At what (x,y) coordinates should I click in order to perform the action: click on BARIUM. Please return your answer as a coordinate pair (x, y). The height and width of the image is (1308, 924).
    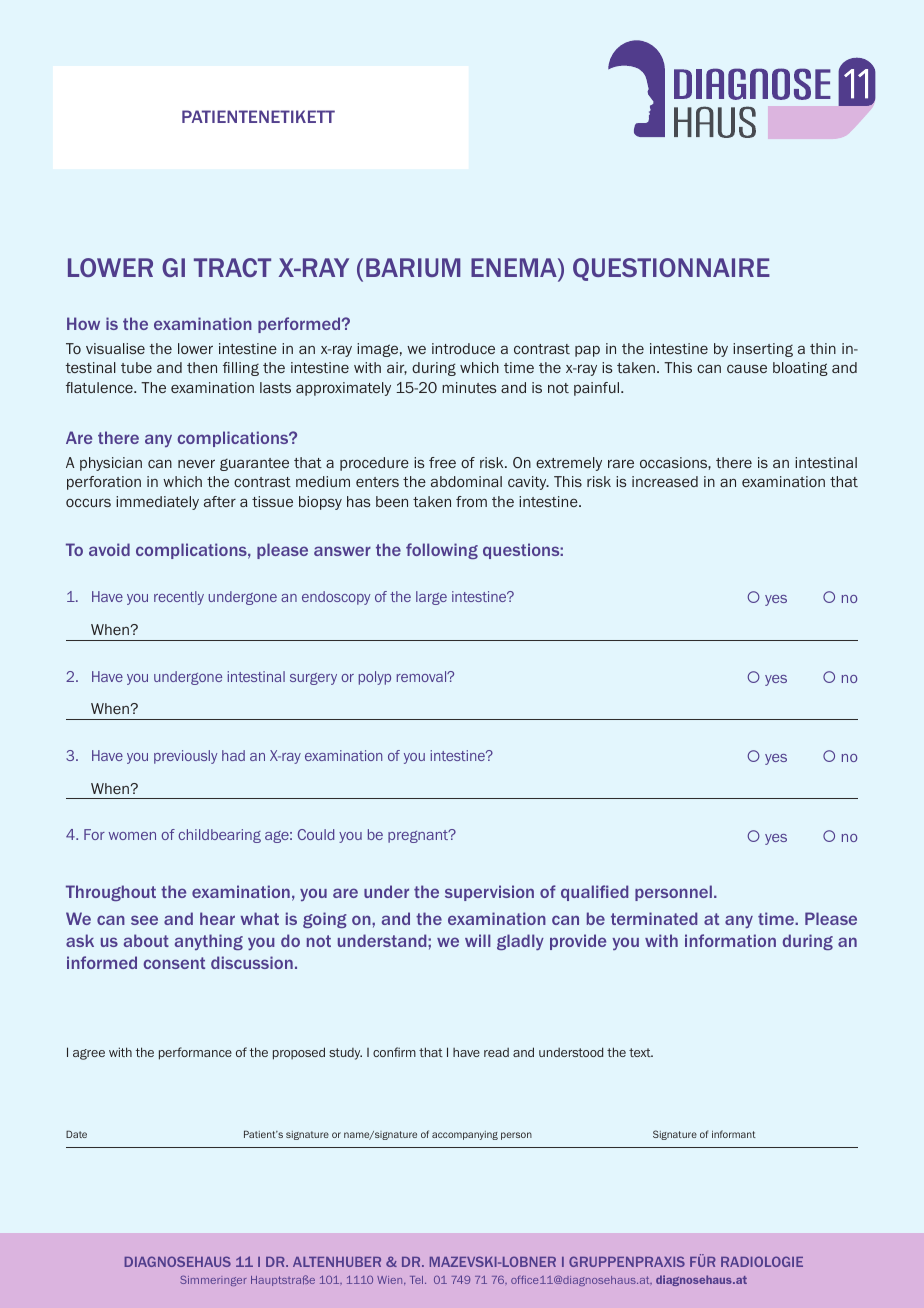
    Looking at the image, I should click on (413, 267).
